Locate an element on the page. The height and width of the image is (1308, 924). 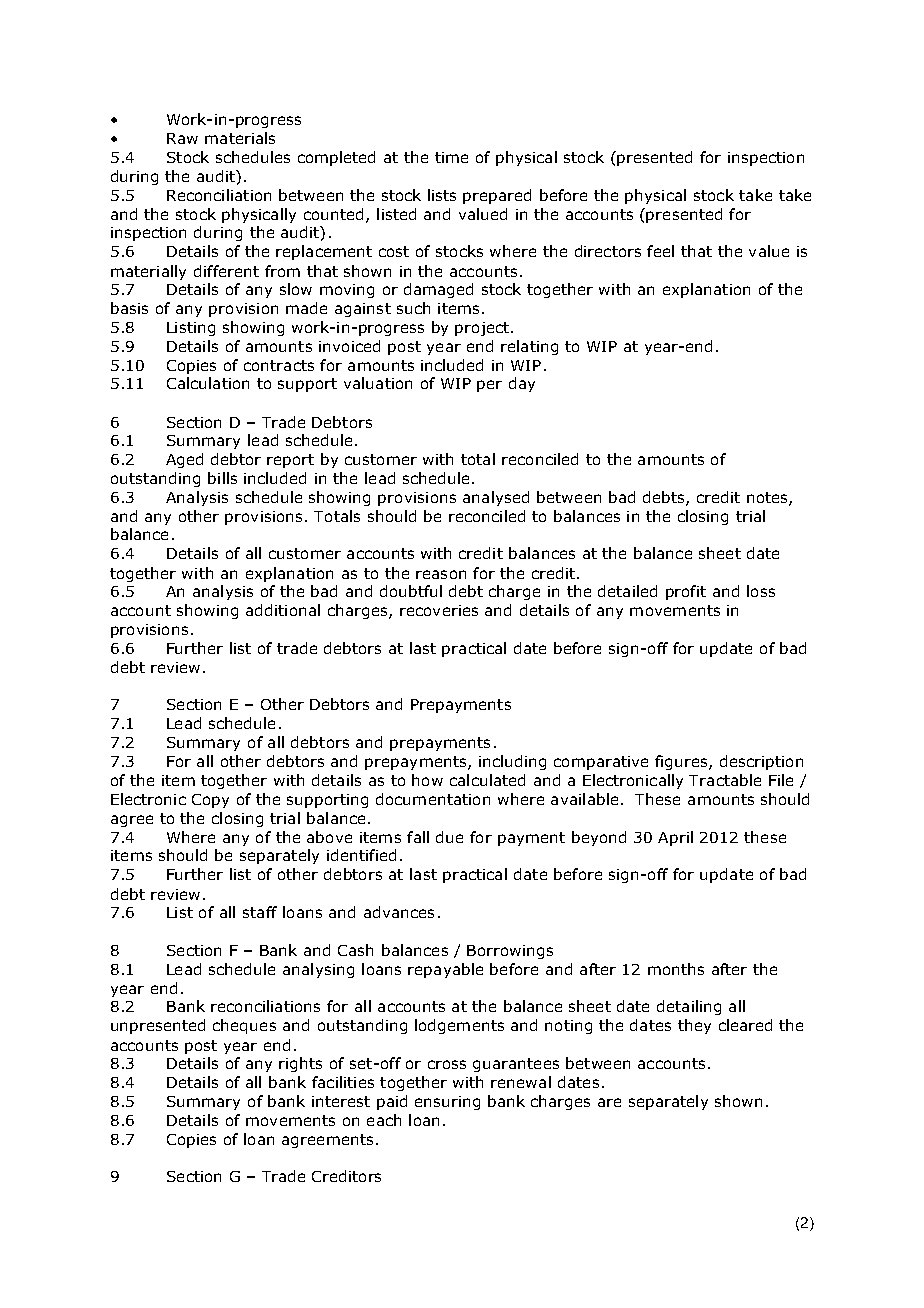
bills is located at coordinates (222, 478).
